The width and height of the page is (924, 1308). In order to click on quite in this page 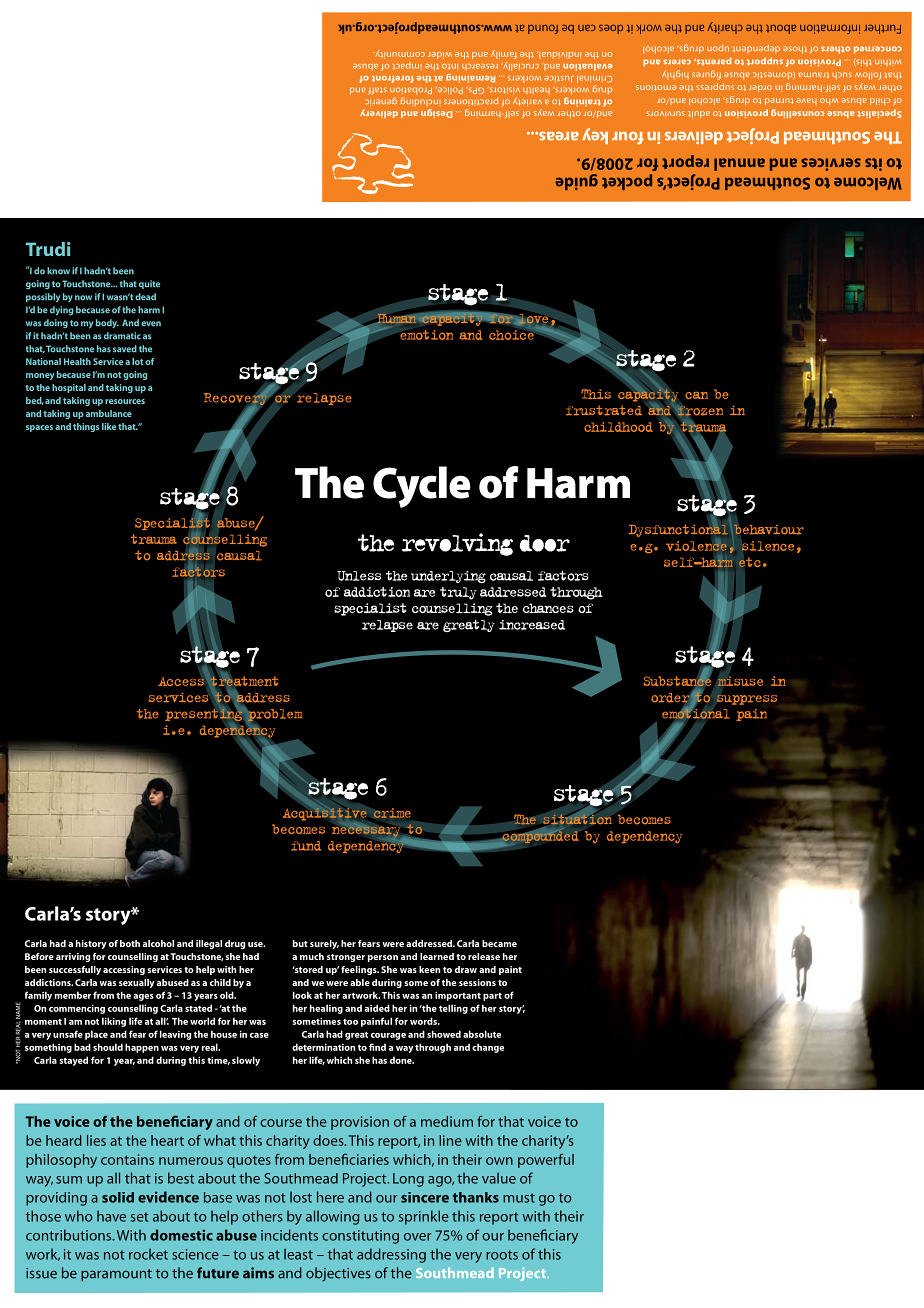, I will do `click(149, 284)`.
